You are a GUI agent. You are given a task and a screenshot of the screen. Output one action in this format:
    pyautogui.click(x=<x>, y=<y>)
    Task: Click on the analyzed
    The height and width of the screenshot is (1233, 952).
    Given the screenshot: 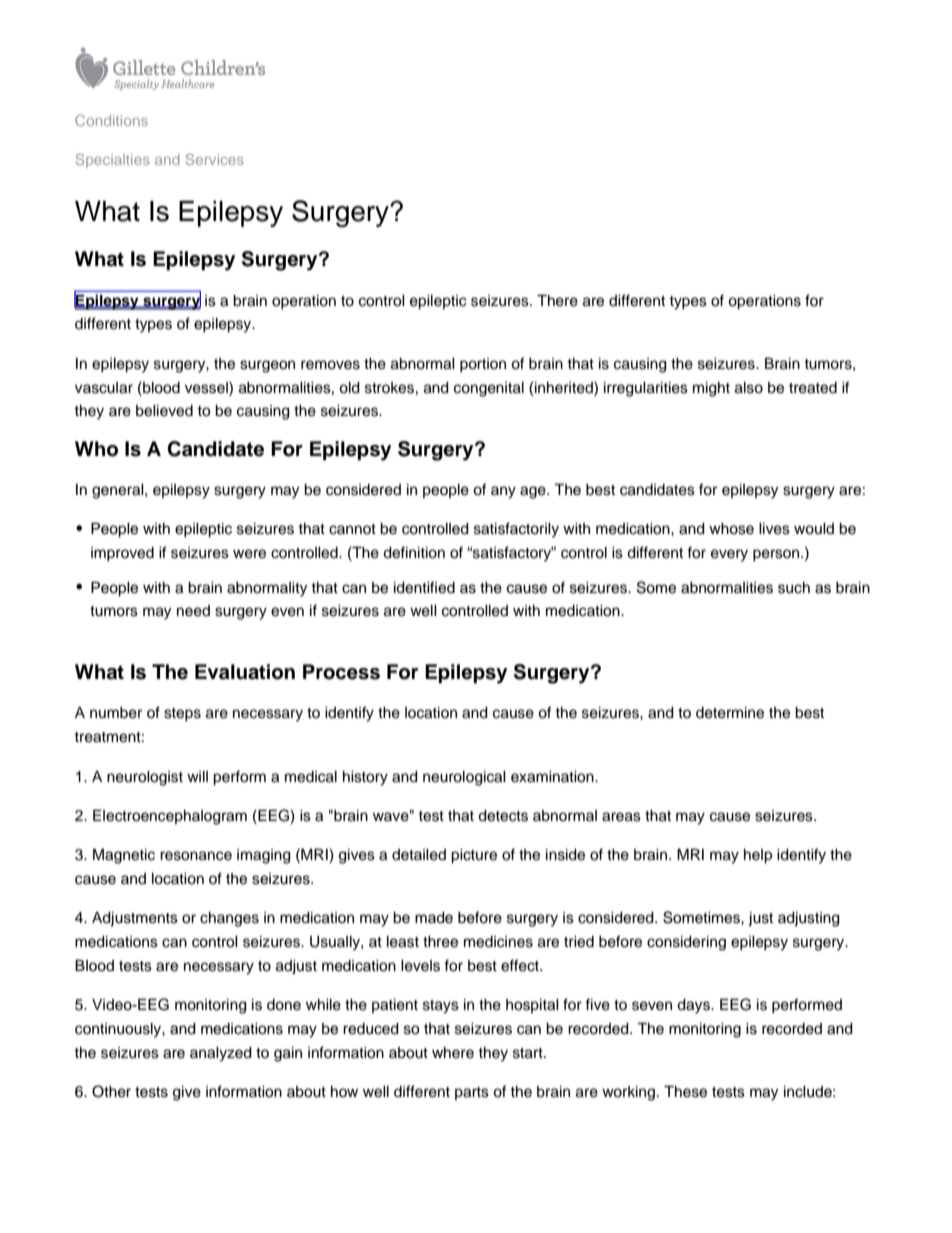 What is the action you would take?
    pyautogui.click(x=221, y=1054)
